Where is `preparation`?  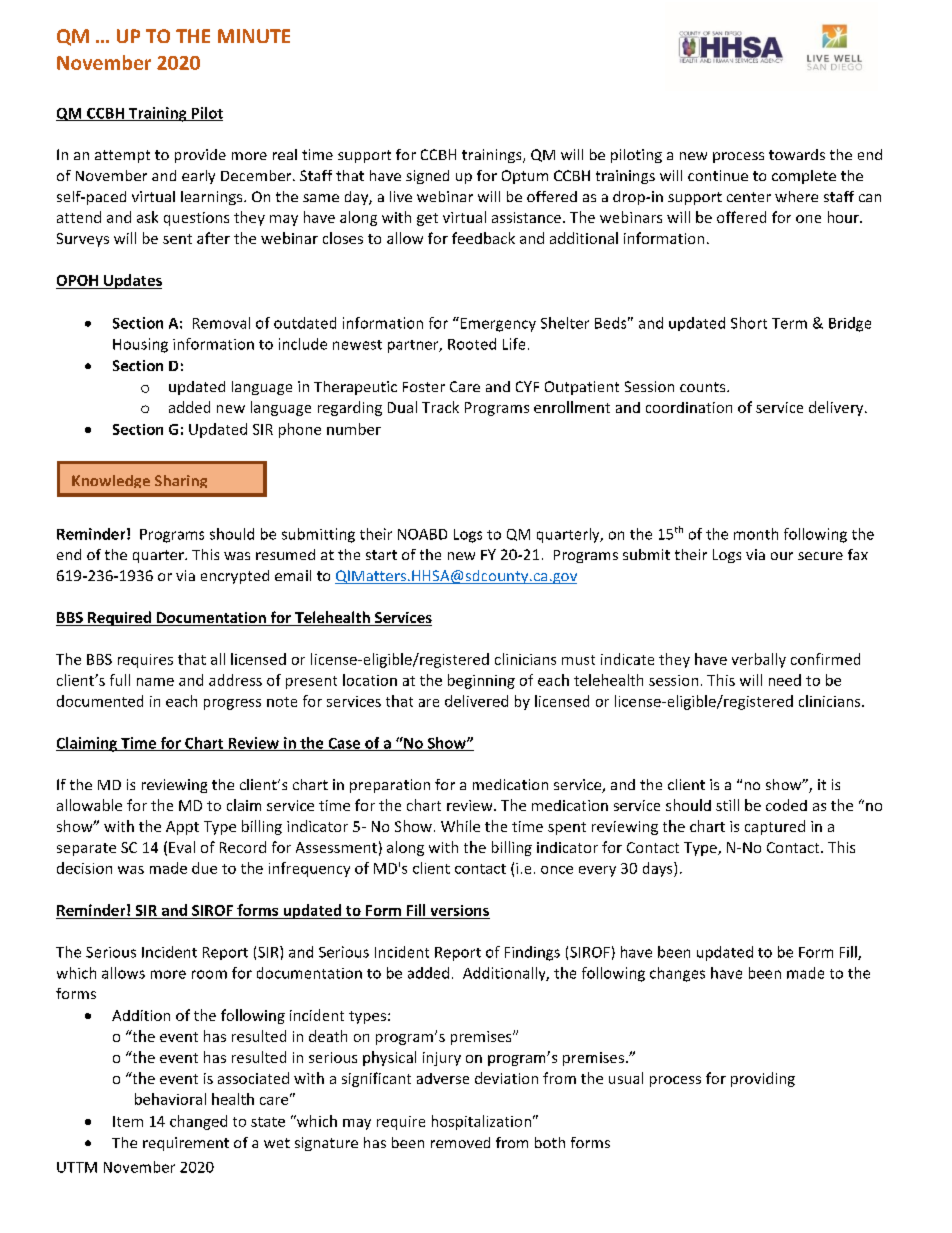 preparation is located at coordinates (390, 786).
